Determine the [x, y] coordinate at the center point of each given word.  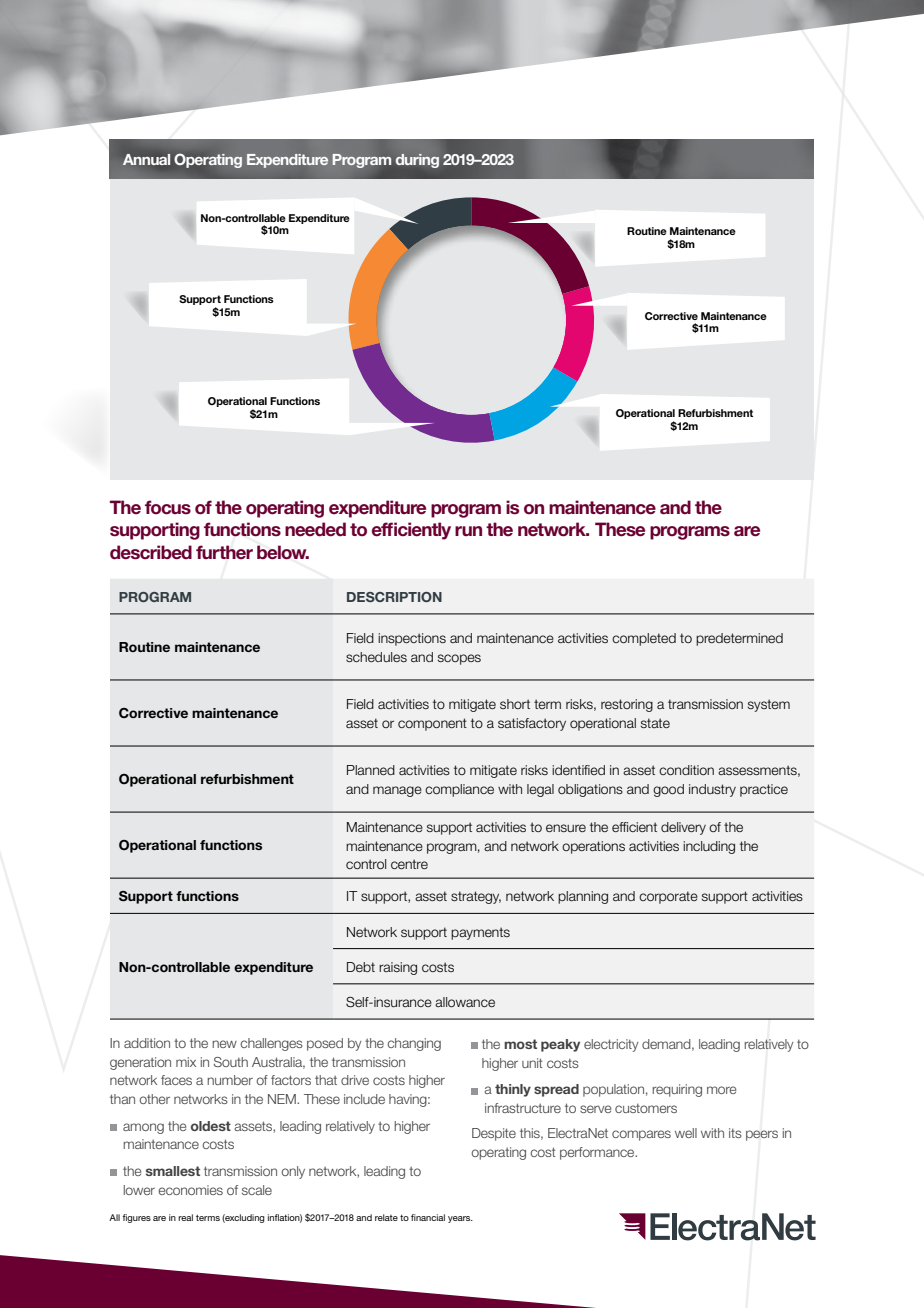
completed [644, 639]
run [468, 531]
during [417, 161]
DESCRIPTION [394, 597]
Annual [146, 159]
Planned [371, 770]
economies [190, 1190]
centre [409, 864]
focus [168, 507]
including [709, 847]
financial [428, 1217]
